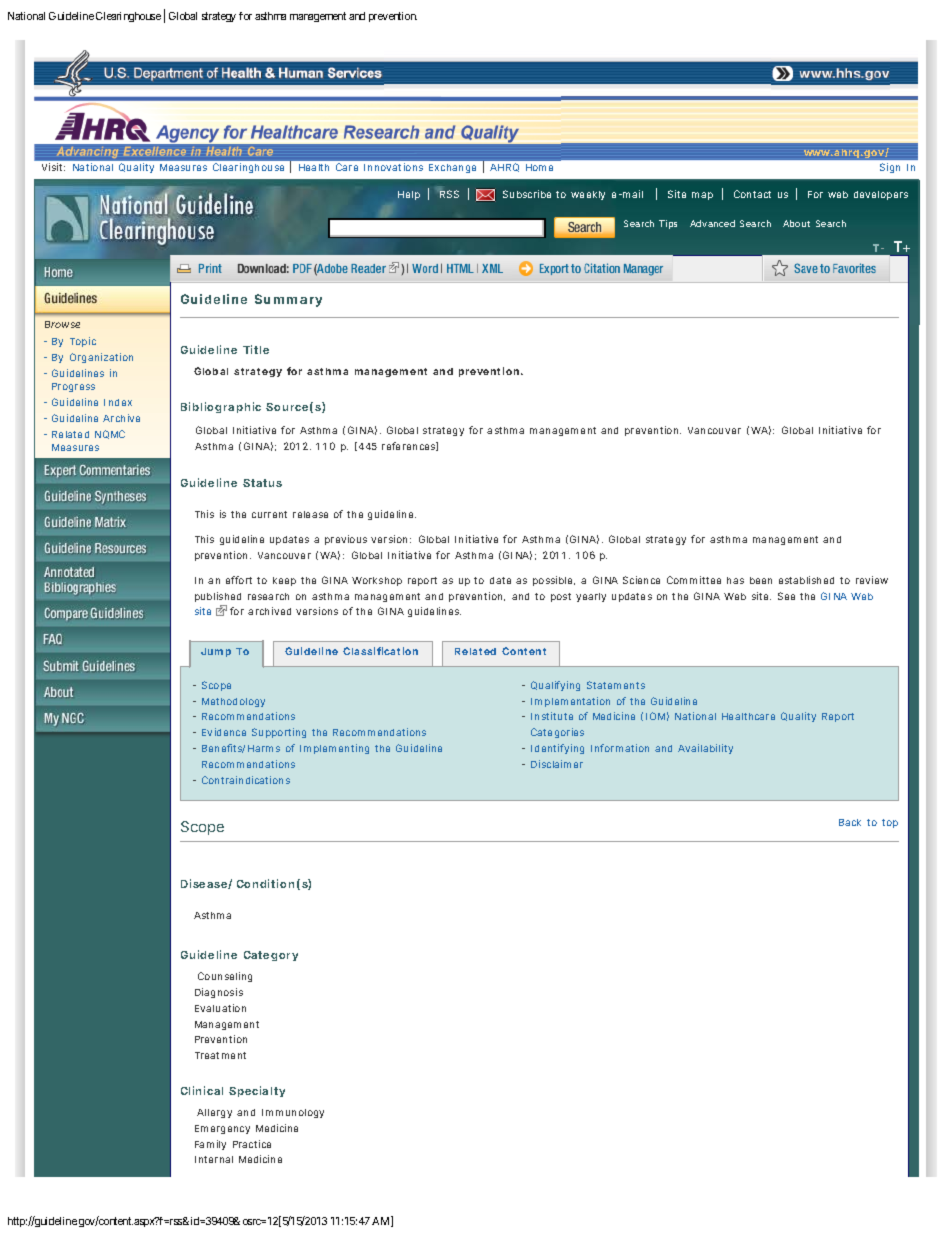 Image resolution: width=952 pixels, height=1233 pixels. Describe the element at coordinates (752, 194) in the image. I see `Contact` at that location.
